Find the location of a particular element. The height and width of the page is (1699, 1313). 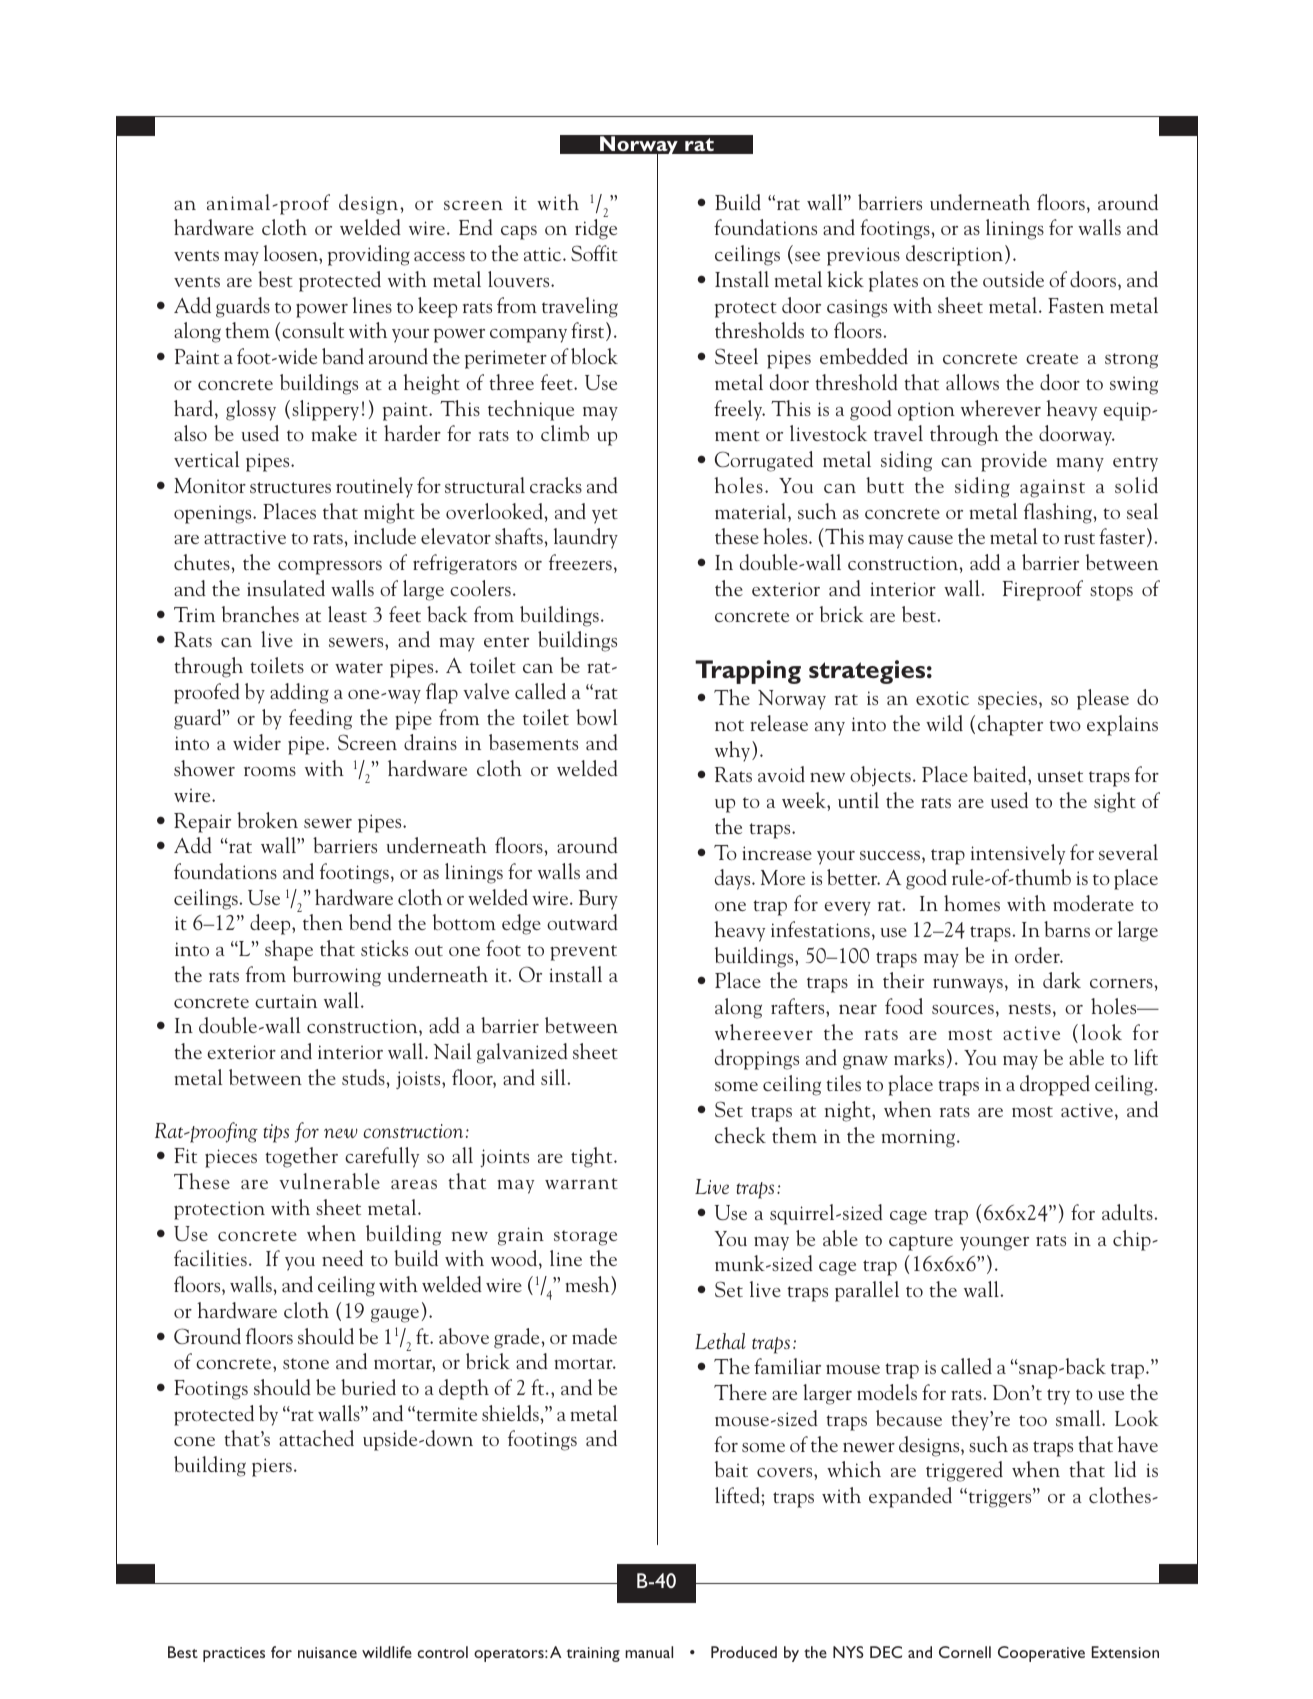

outside is located at coordinates (1013, 279).
